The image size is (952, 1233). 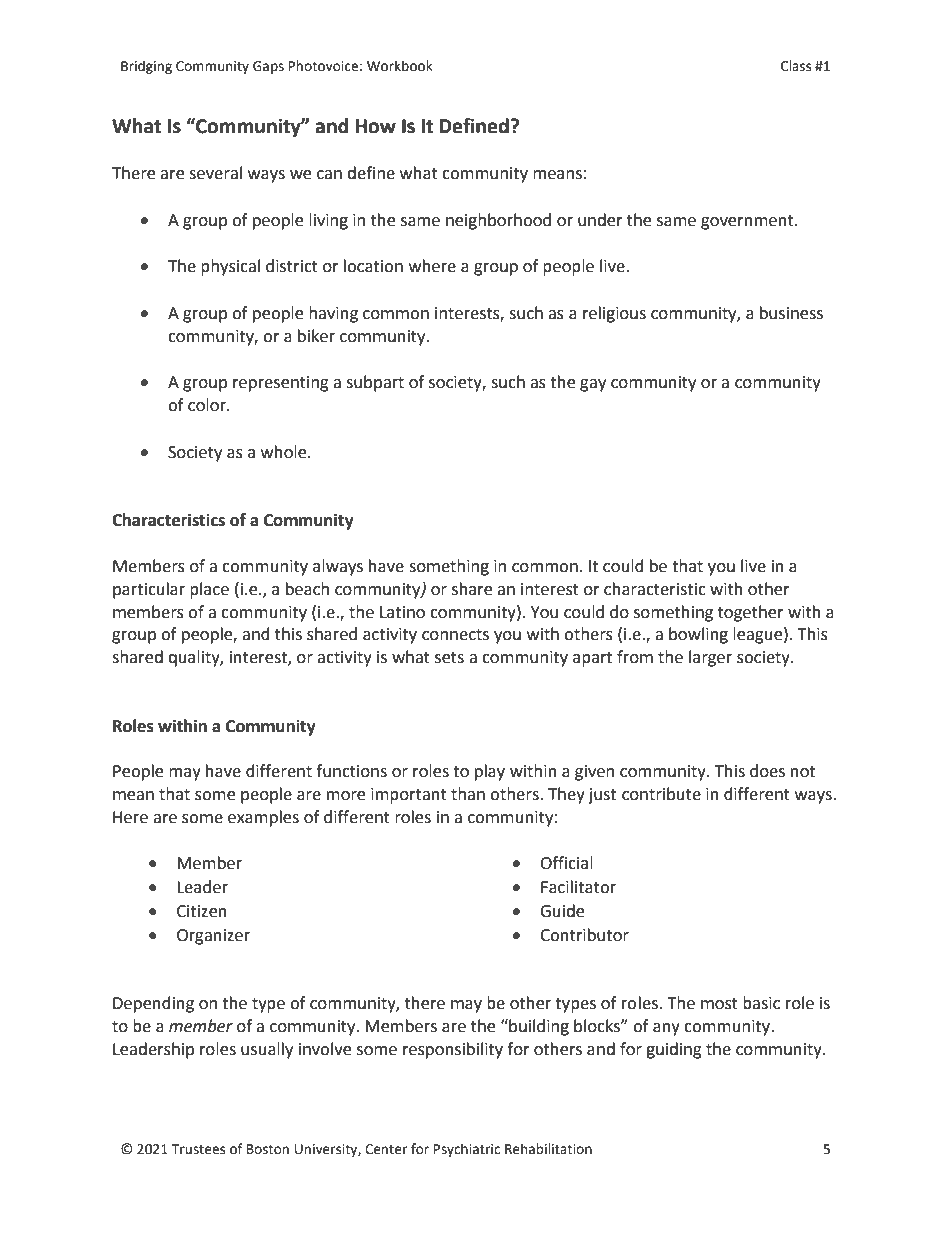 What do you see at coordinates (674, 1050) in the screenshot?
I see `guiding` at bounding box center [674, 1050].
